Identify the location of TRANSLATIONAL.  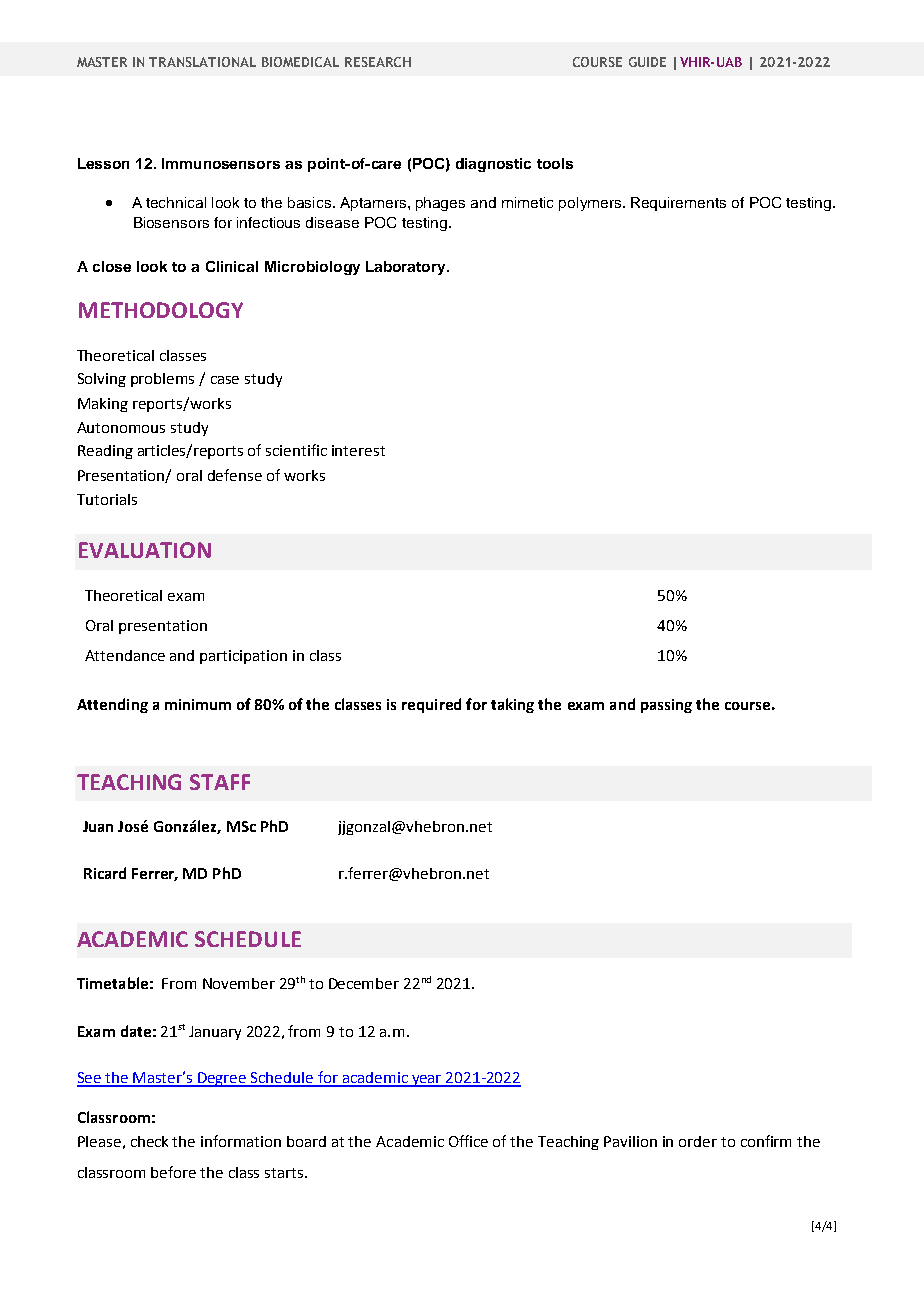
(202, 62).
